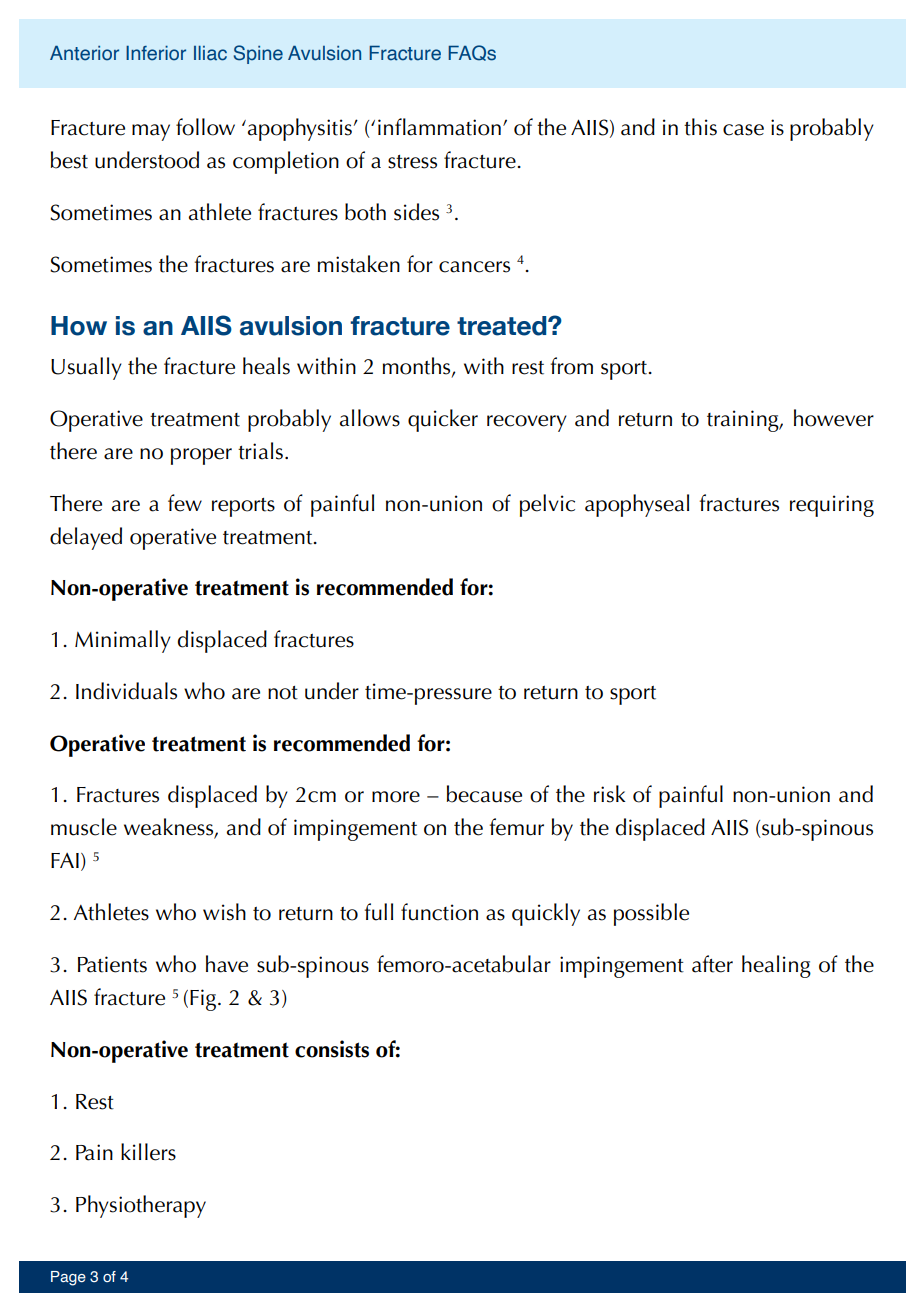 The height and width of the screenshot is (1311, 924). Describe the element at coordinates (141, 1206) in the screenshot. I see `Physiotherapy` at that location.
